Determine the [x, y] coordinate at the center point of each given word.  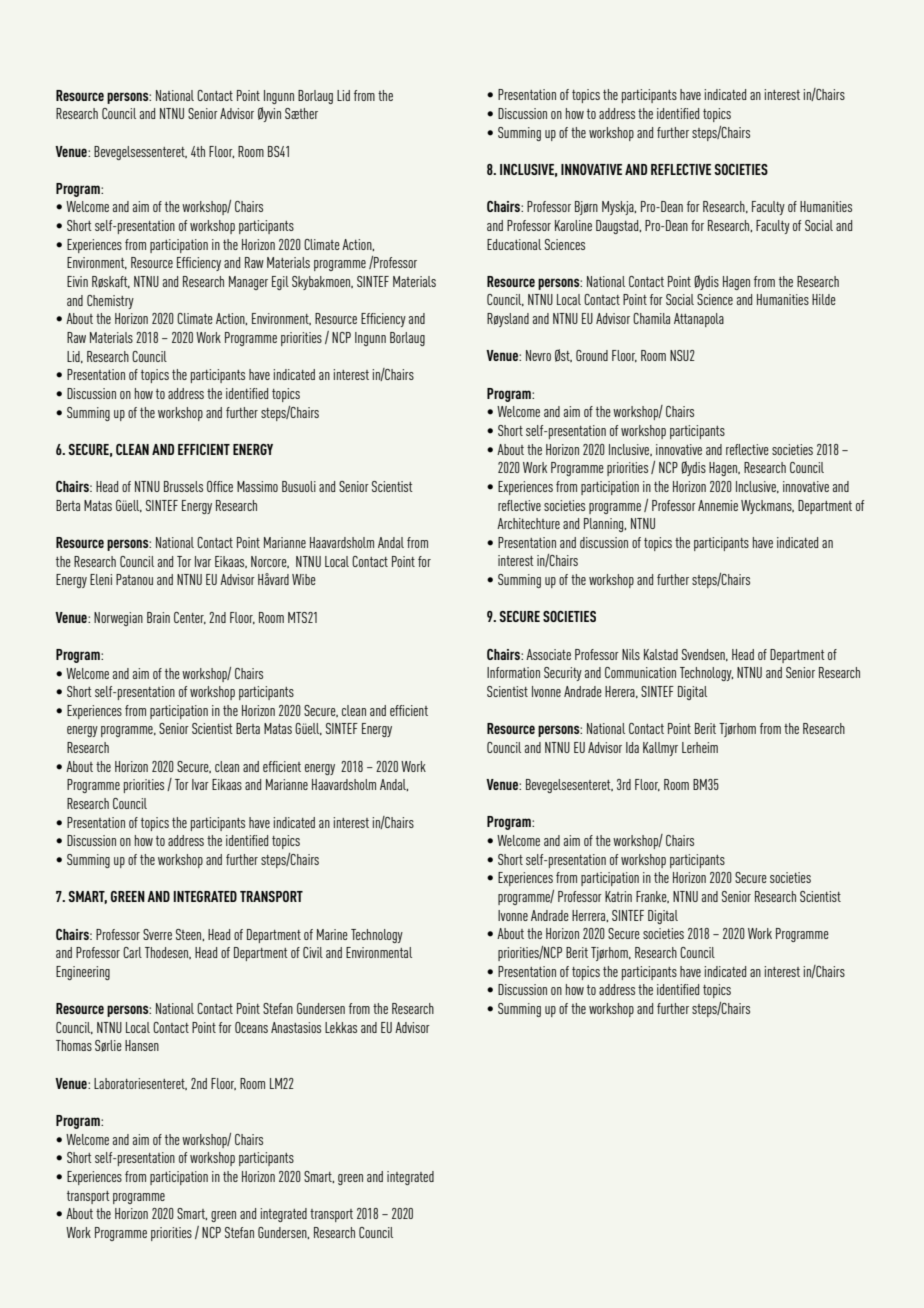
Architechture [528, 523]
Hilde [824, 299]
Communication [640, 672]
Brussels [183, 486]
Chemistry [110, 302]
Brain [158, 617]
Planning [605, 525]
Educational [514, 244]
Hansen [142, 1045]
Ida [632, 747]
